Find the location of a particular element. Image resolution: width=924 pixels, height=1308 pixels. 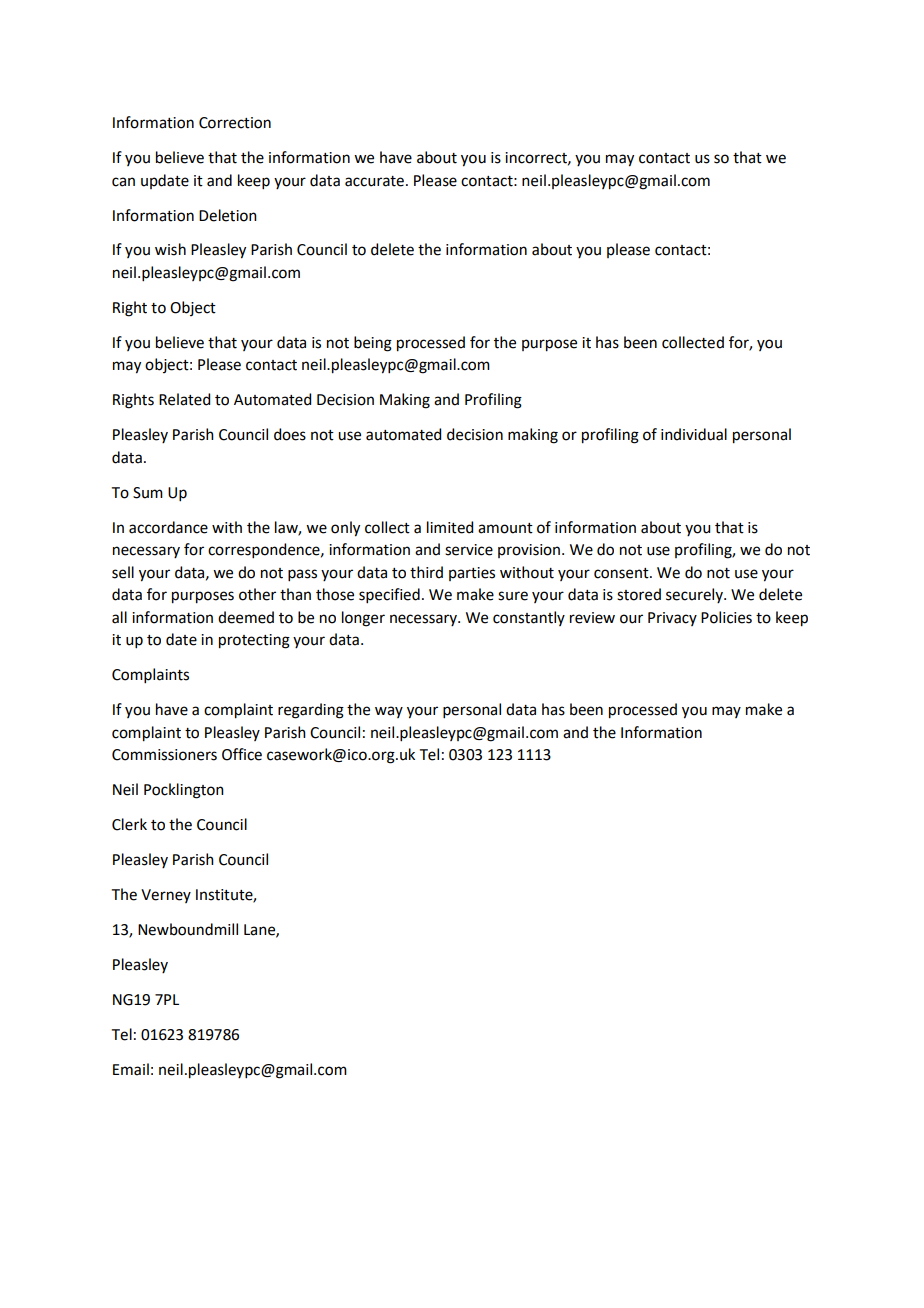

Email is located at coordinates (131, 1069).
